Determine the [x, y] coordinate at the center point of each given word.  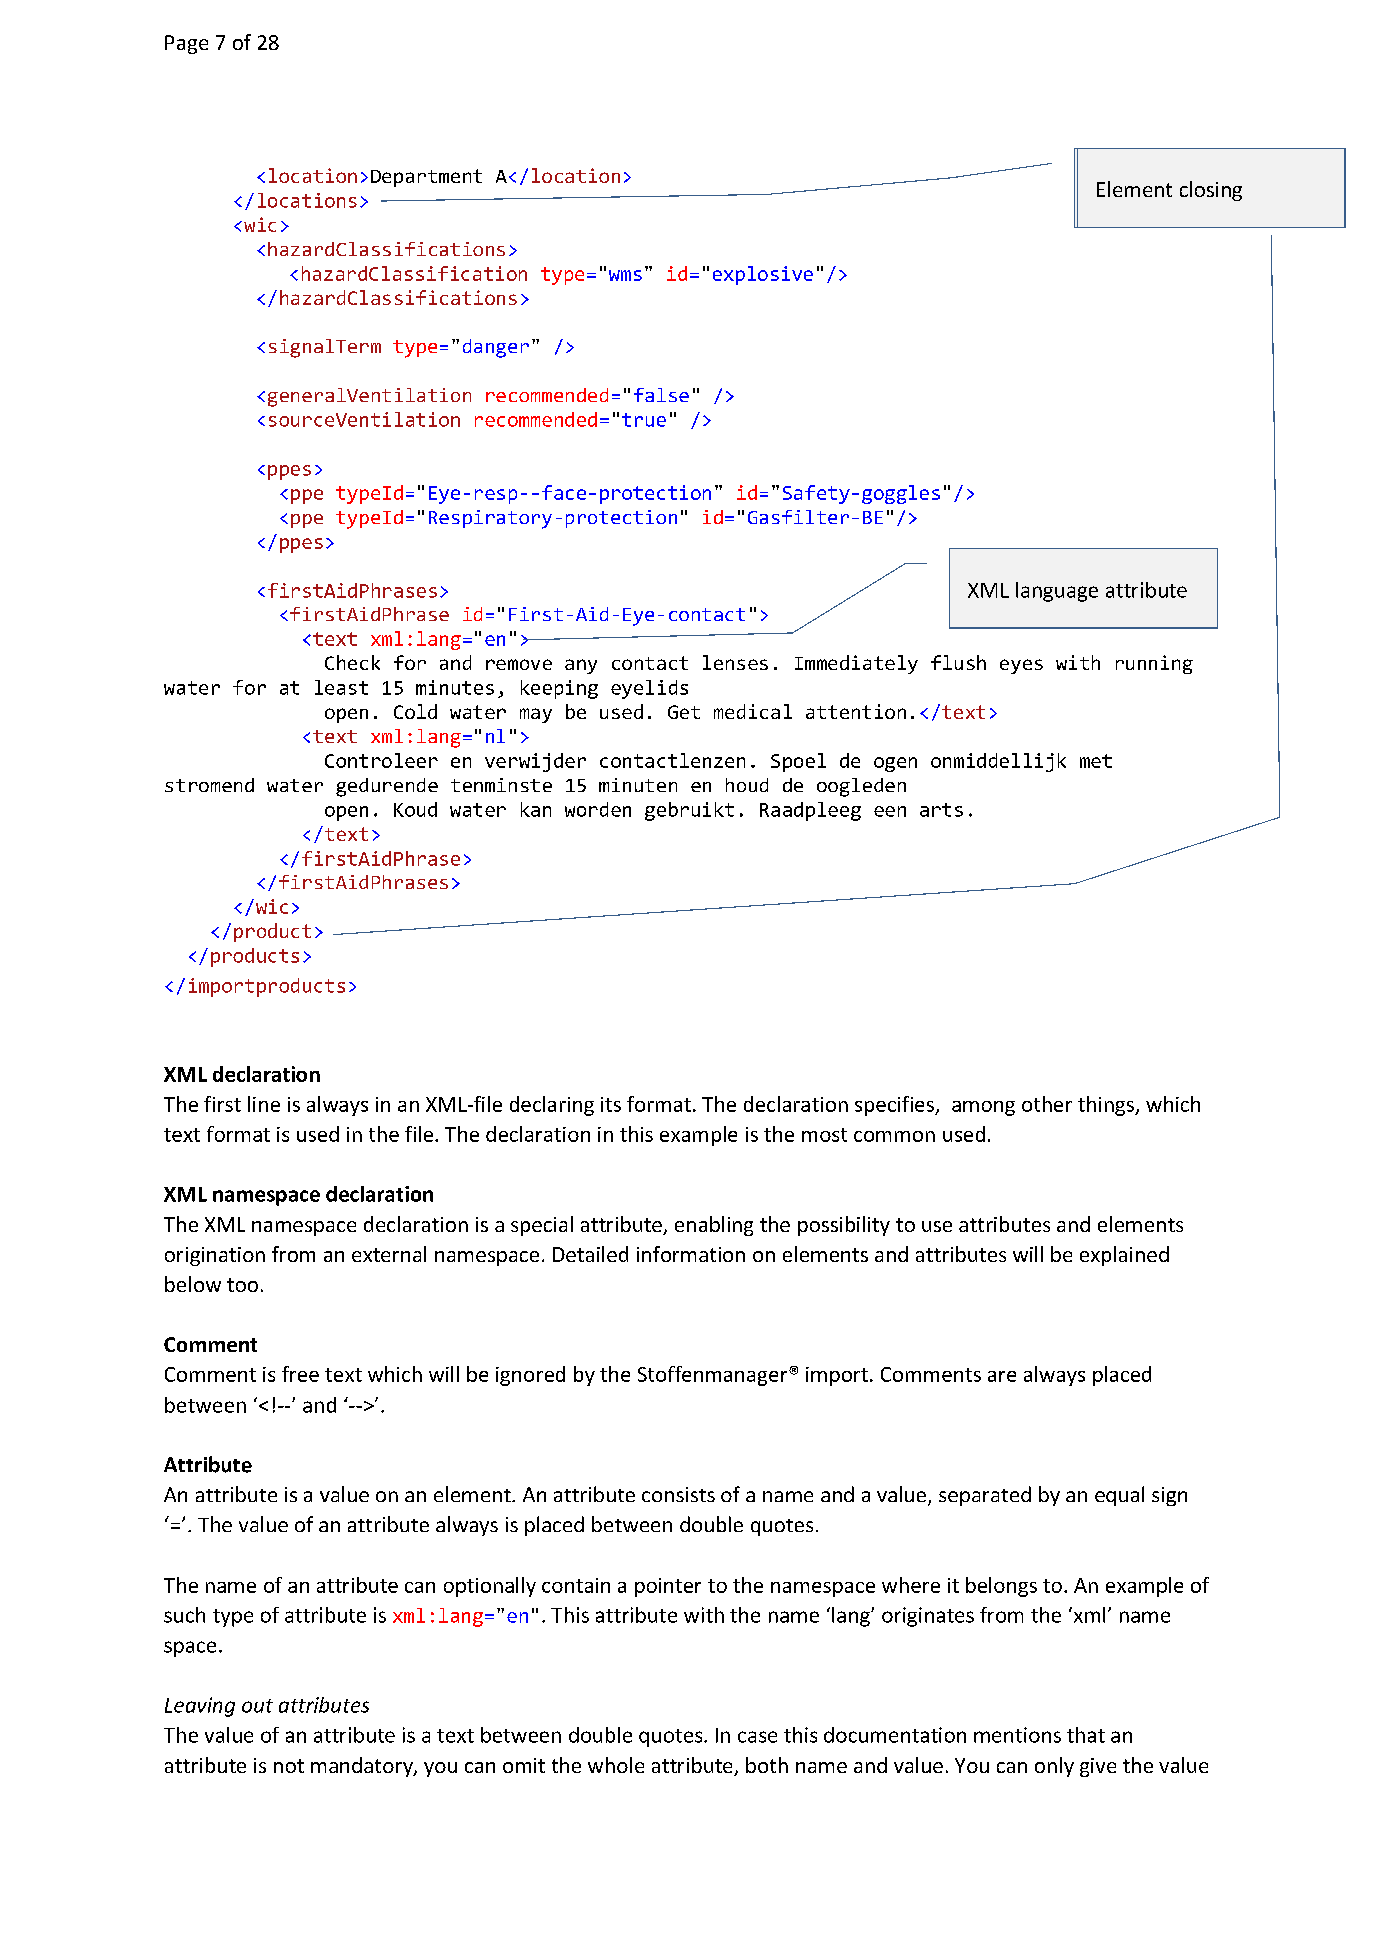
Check [352, 662]
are [1002, 1376]
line [264, 1104]
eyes [1021, 666]
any [581, 666]
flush [958, 662]
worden [598, 809]
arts [941, 810]
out [257, 1706]
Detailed [590, 1254]
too [242, 1285]
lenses [735, 662]
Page [186, 44]
